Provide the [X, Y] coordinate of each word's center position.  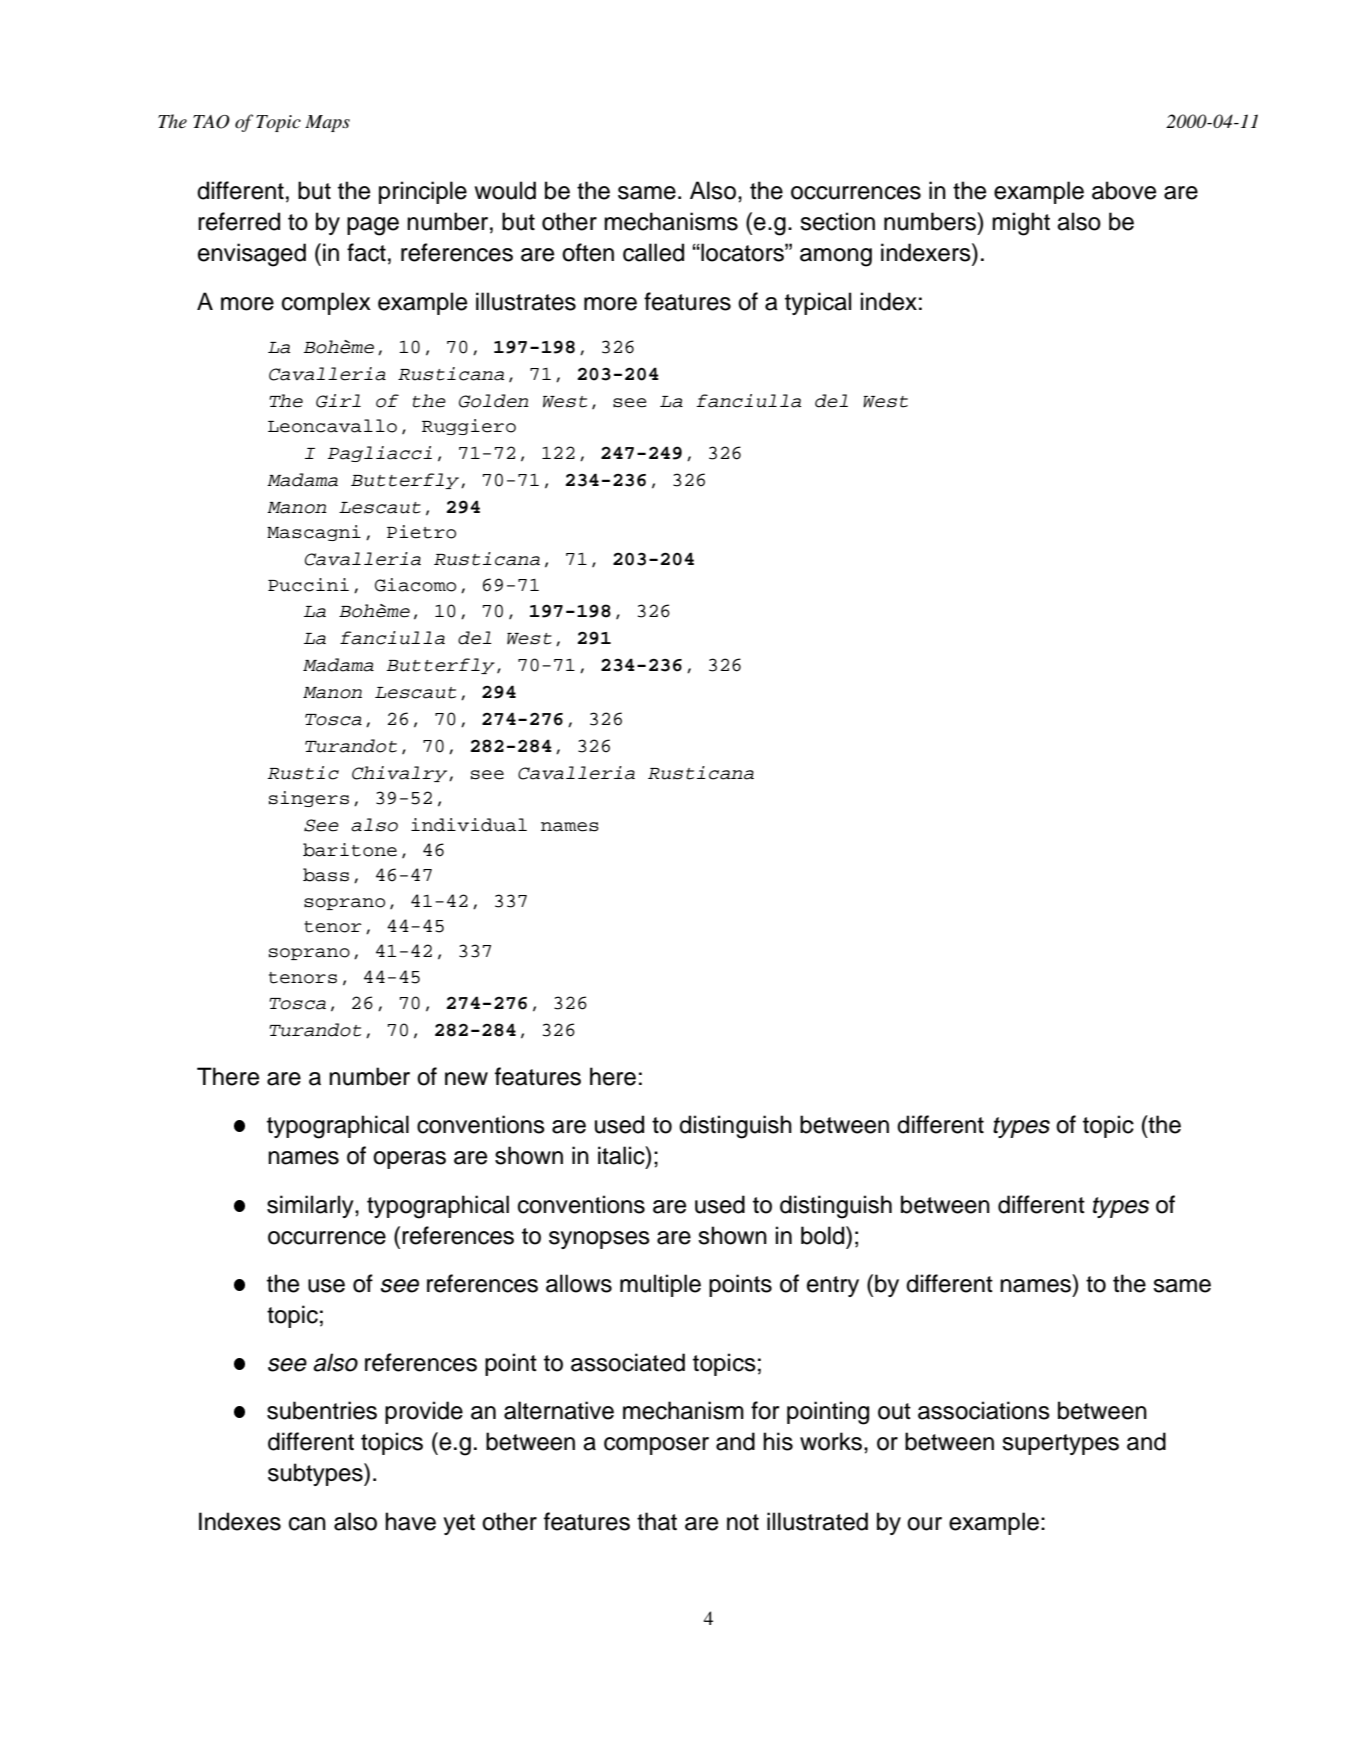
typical [818, 303]
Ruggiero [469, 427]
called [653, 252]
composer [656, 1446]
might [1021, 224]
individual [469, 825]
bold [824, 1235]
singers [309, 799]
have [410, 1521]
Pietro [421, 532]
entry [833, 1286]
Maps [327, 123]
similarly [311, 1206]
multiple [660, 1285]
